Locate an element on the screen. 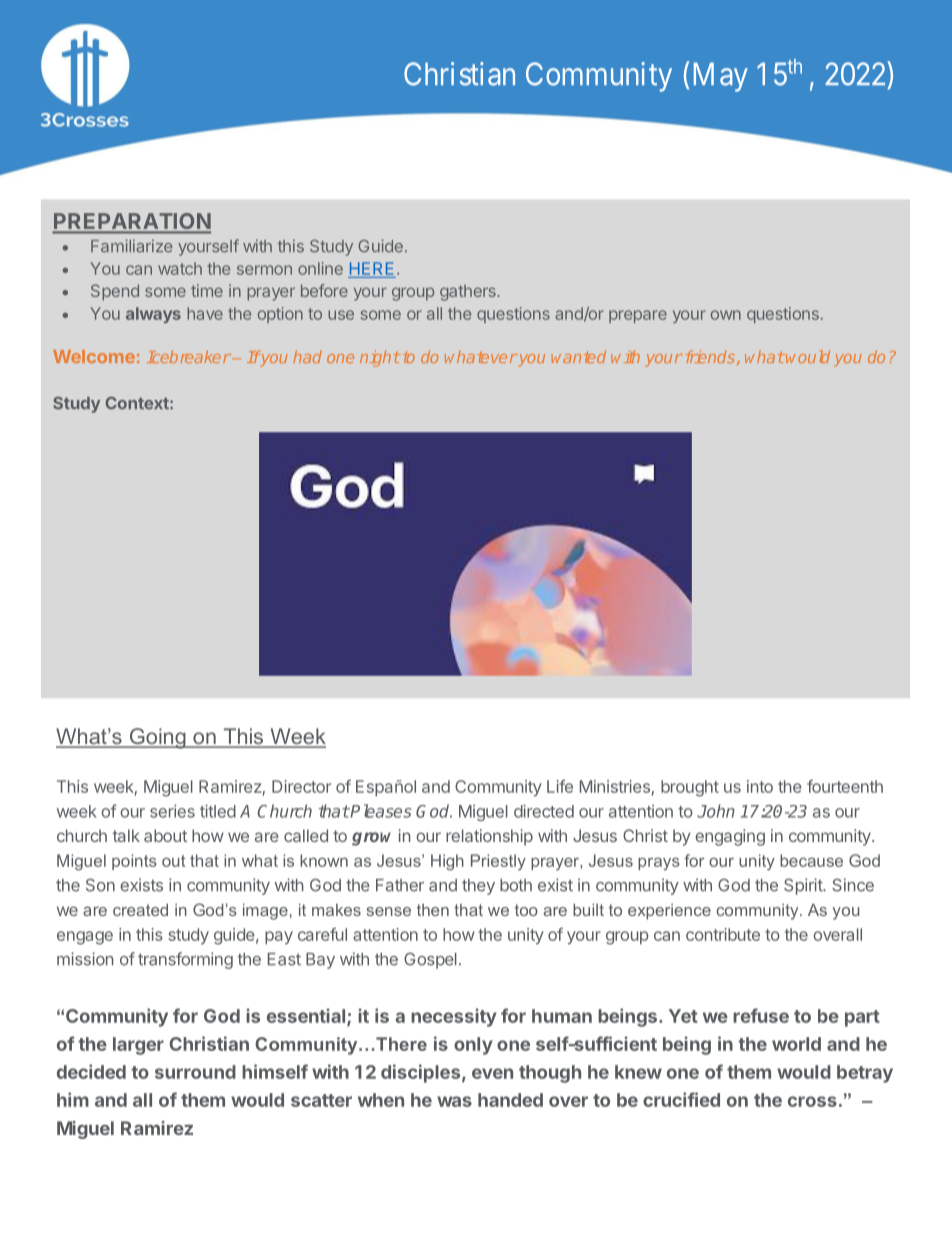  May is located at coordinates (721, 77).
